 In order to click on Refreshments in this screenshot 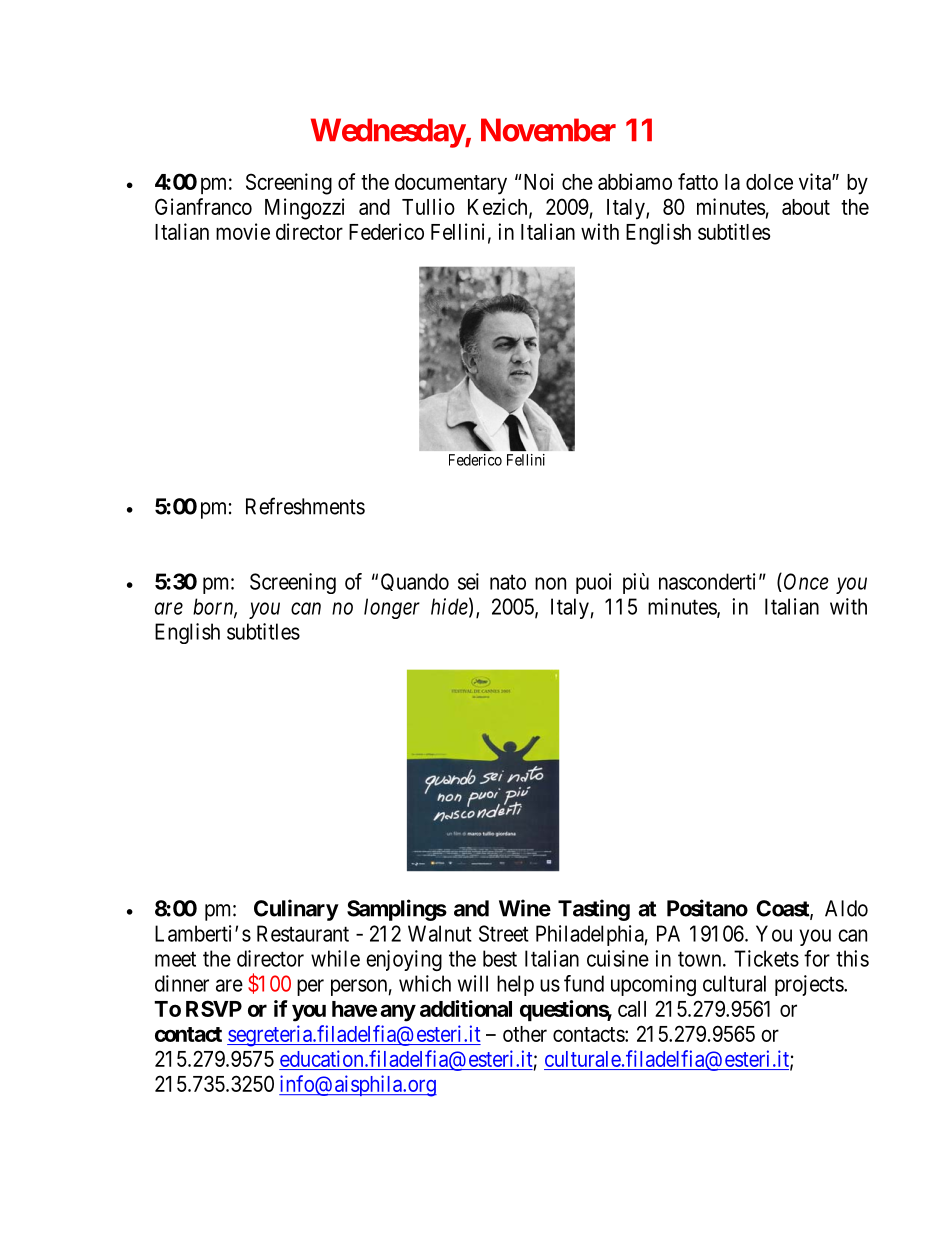, I will do `click(305, 506)`.
